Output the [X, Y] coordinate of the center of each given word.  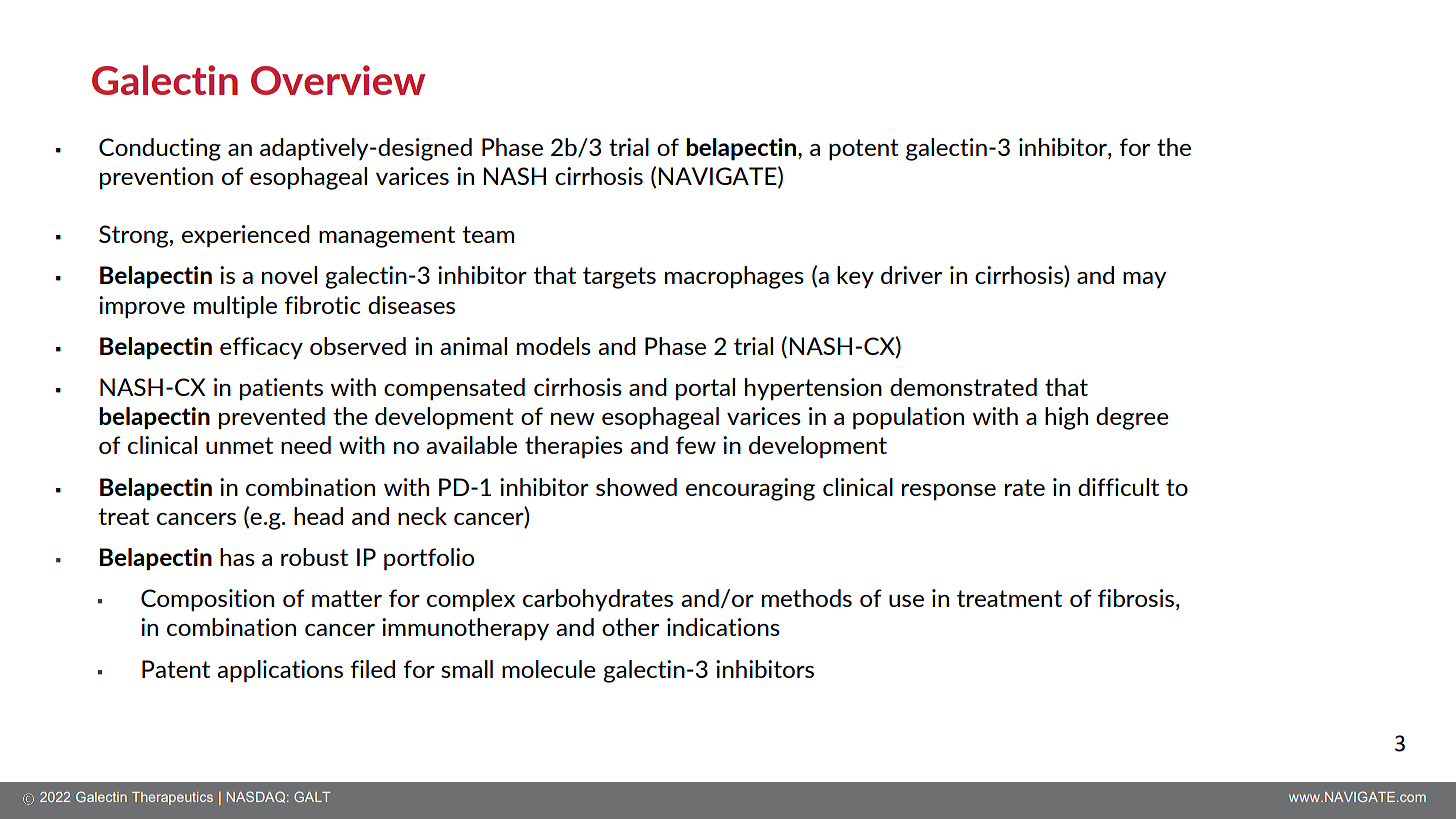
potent [864, 149]
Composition [207, 600]
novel [289, 275]
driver [911, 275]
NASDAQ [257, 797]
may [1144, 280]
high [1066, 418]
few [696, 445]
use [906, 601]
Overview [338, 80]
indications [723, 627]
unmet [239, 445]
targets [619, 278]
